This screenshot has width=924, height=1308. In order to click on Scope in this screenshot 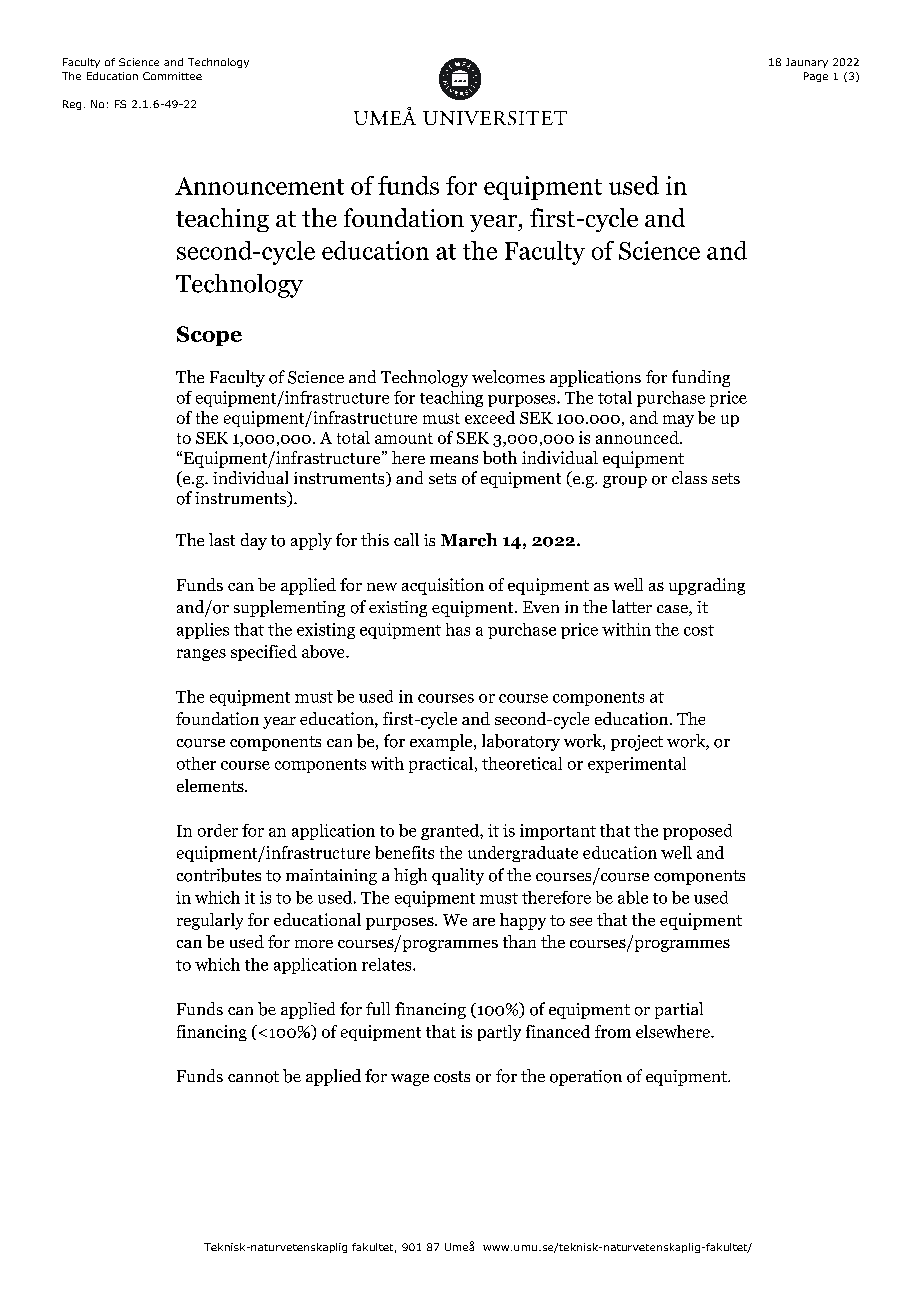, I will do `click(209, 336)`.
